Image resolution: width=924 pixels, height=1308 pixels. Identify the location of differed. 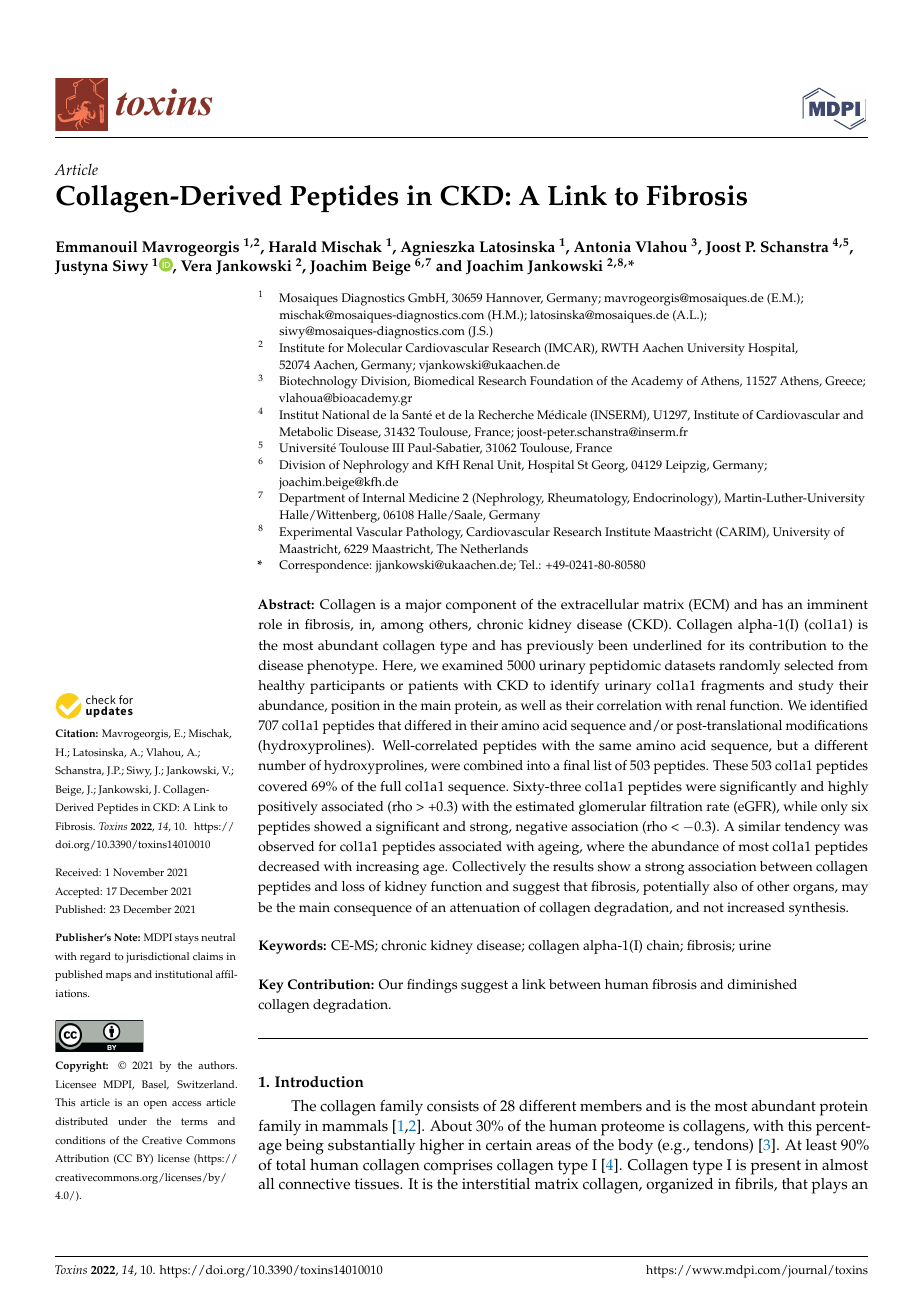
(428, 725).
